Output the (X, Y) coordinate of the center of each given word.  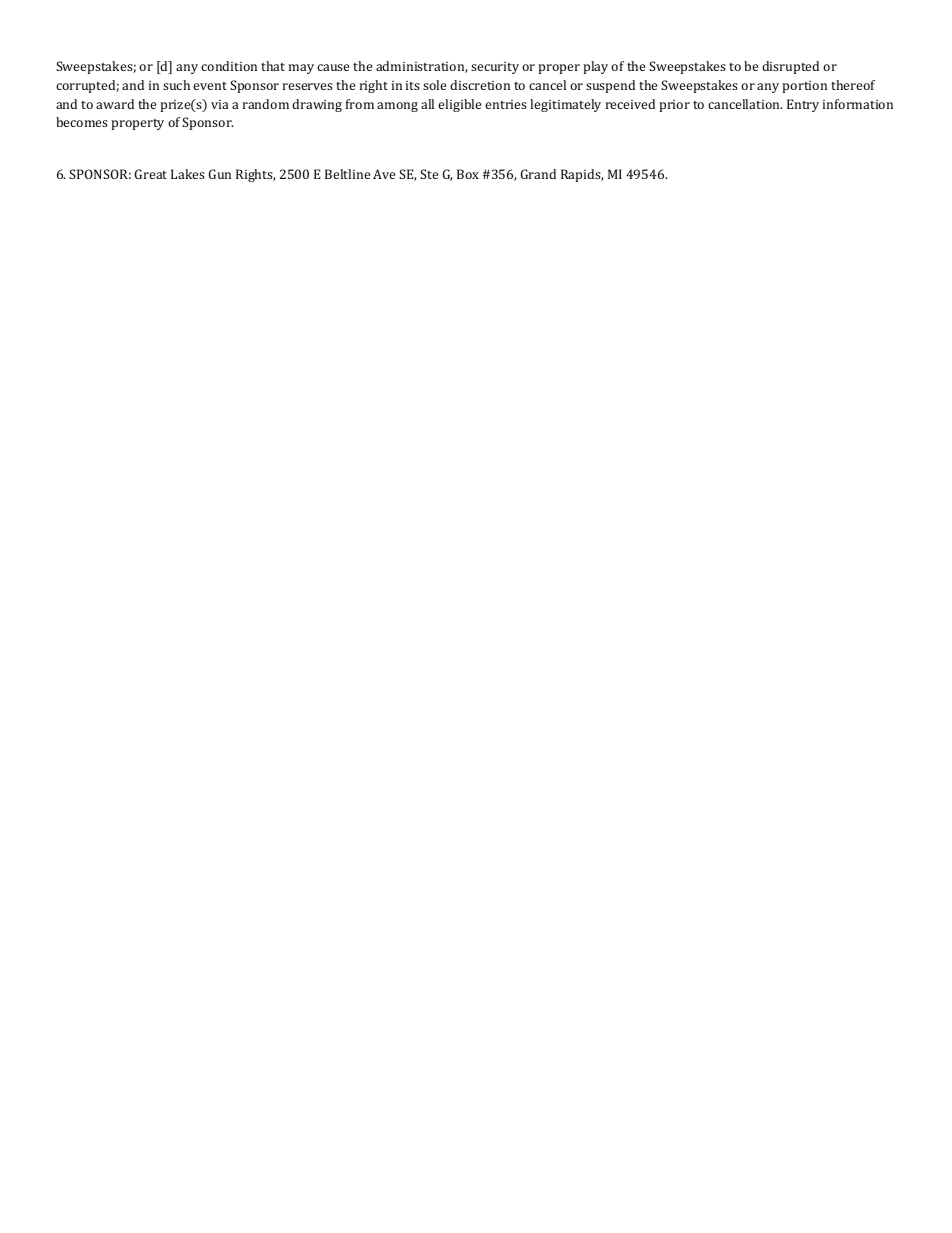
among (397, 107)
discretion (480, 85)
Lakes (188, 174)
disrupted (790, 67)
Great (151, 174)
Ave (384, 174)
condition (229, 66)
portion (804, 87)
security (495, 68)
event (210, 86)
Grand (538, 174)
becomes (82, 122)
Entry (803, 105)
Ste (429, 174)
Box (468, 174)
